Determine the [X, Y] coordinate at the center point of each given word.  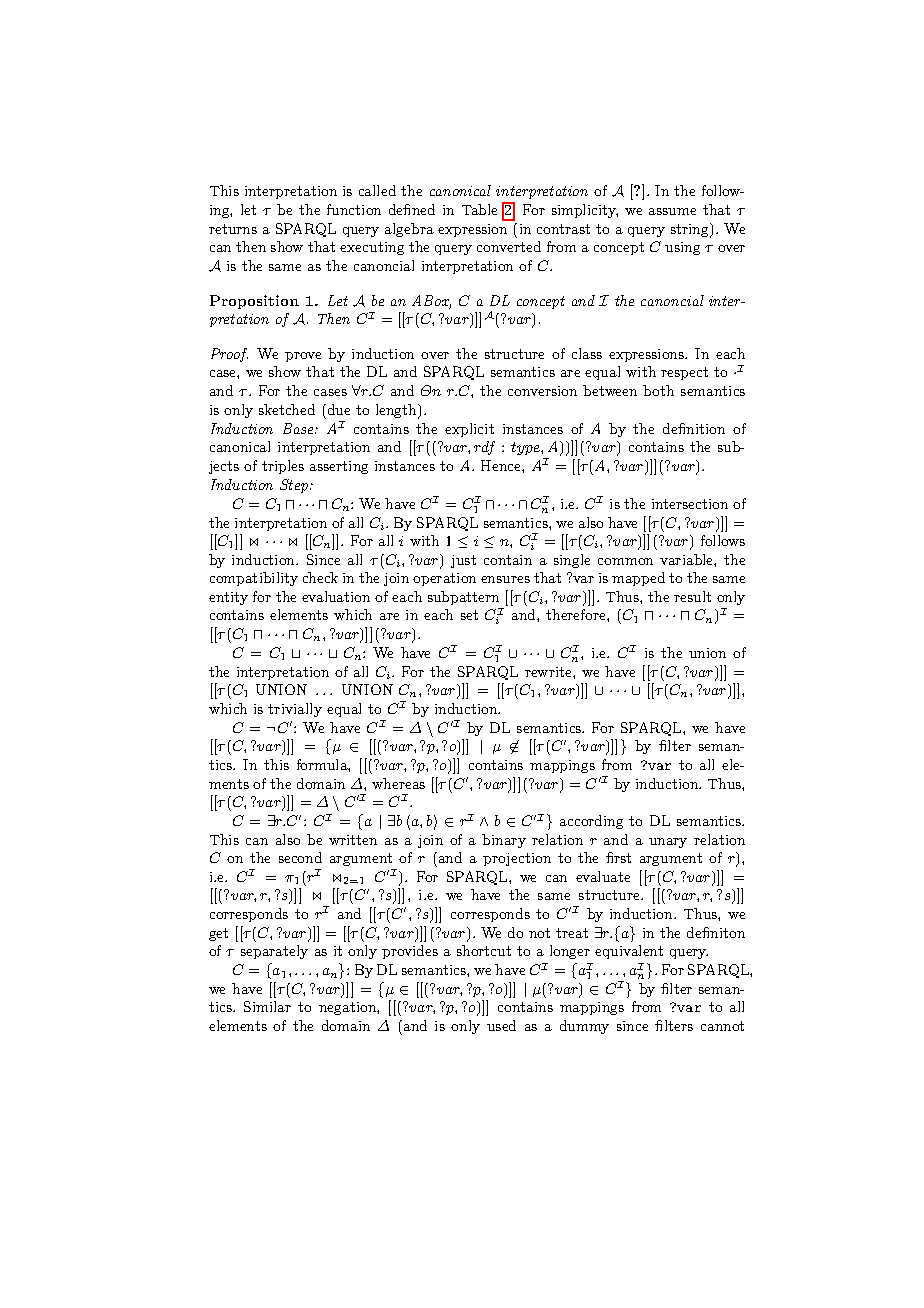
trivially [295, 710]
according [591, 822]
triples [283, 467]
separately [274, 952]
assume [672, 211]
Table [479, 209]
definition [694, 428]
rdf [484, 448]
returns [233, 229]
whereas [398, 783]
